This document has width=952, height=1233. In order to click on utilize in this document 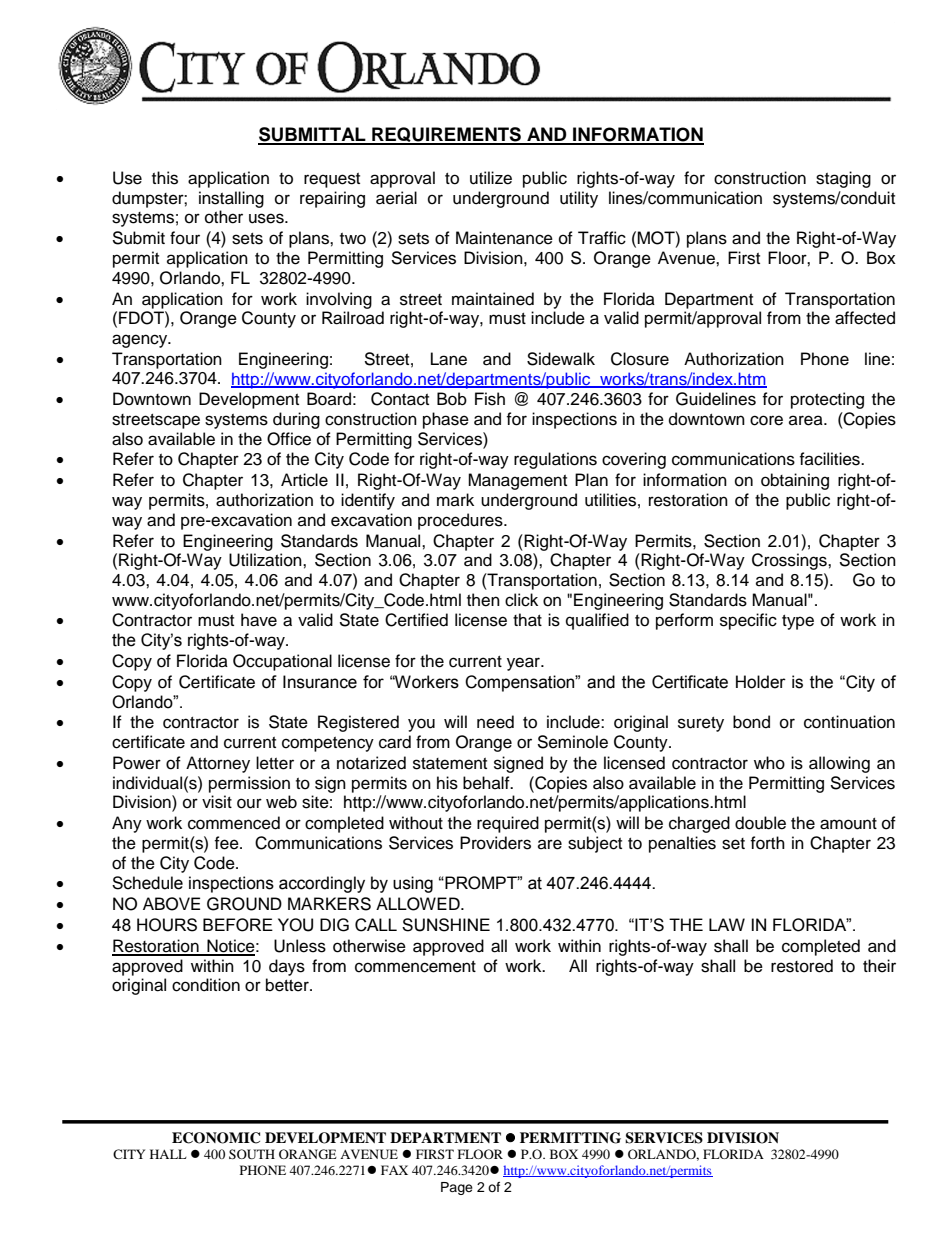, I will do `click(491, 178)`.
